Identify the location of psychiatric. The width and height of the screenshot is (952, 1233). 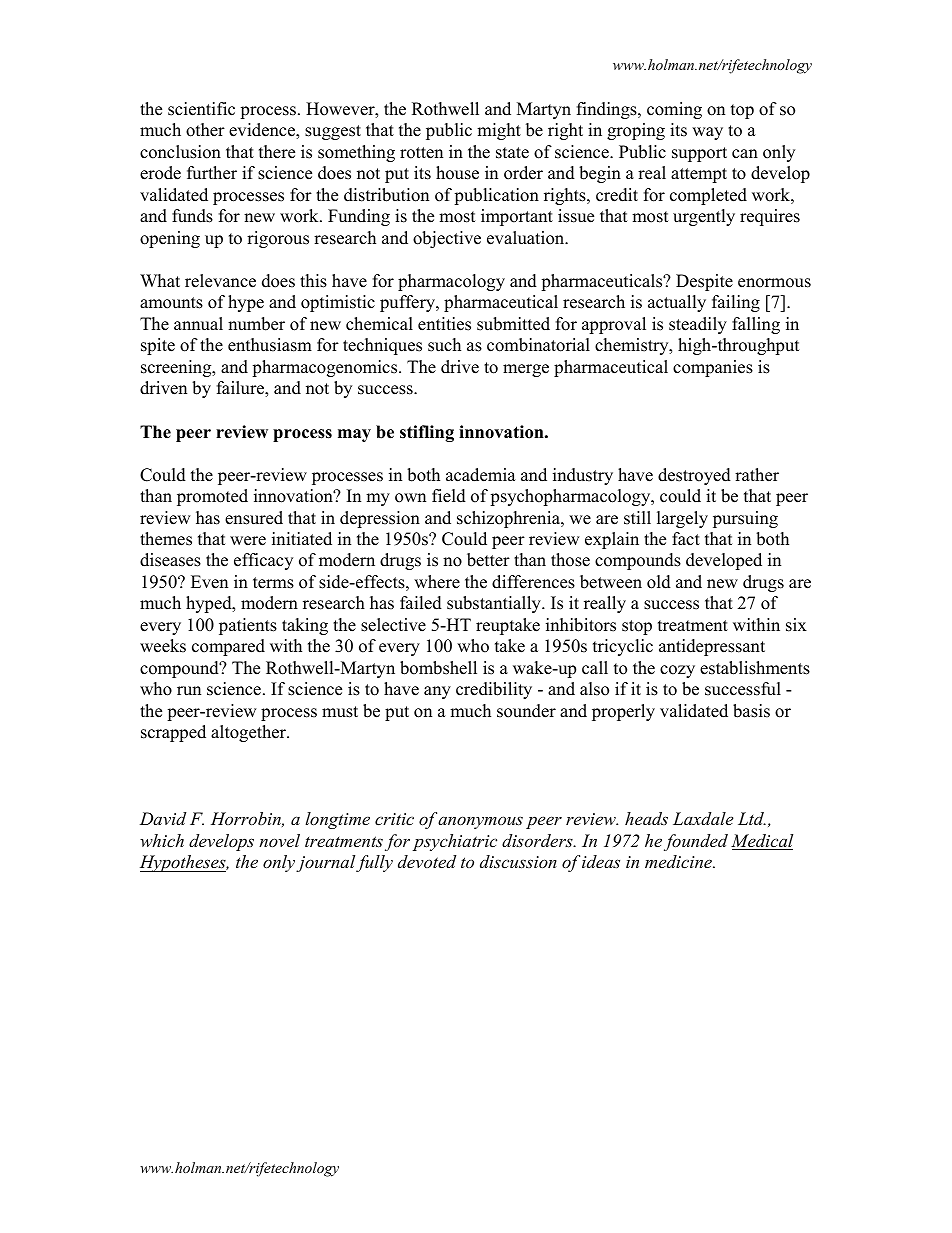
(455, 842).
